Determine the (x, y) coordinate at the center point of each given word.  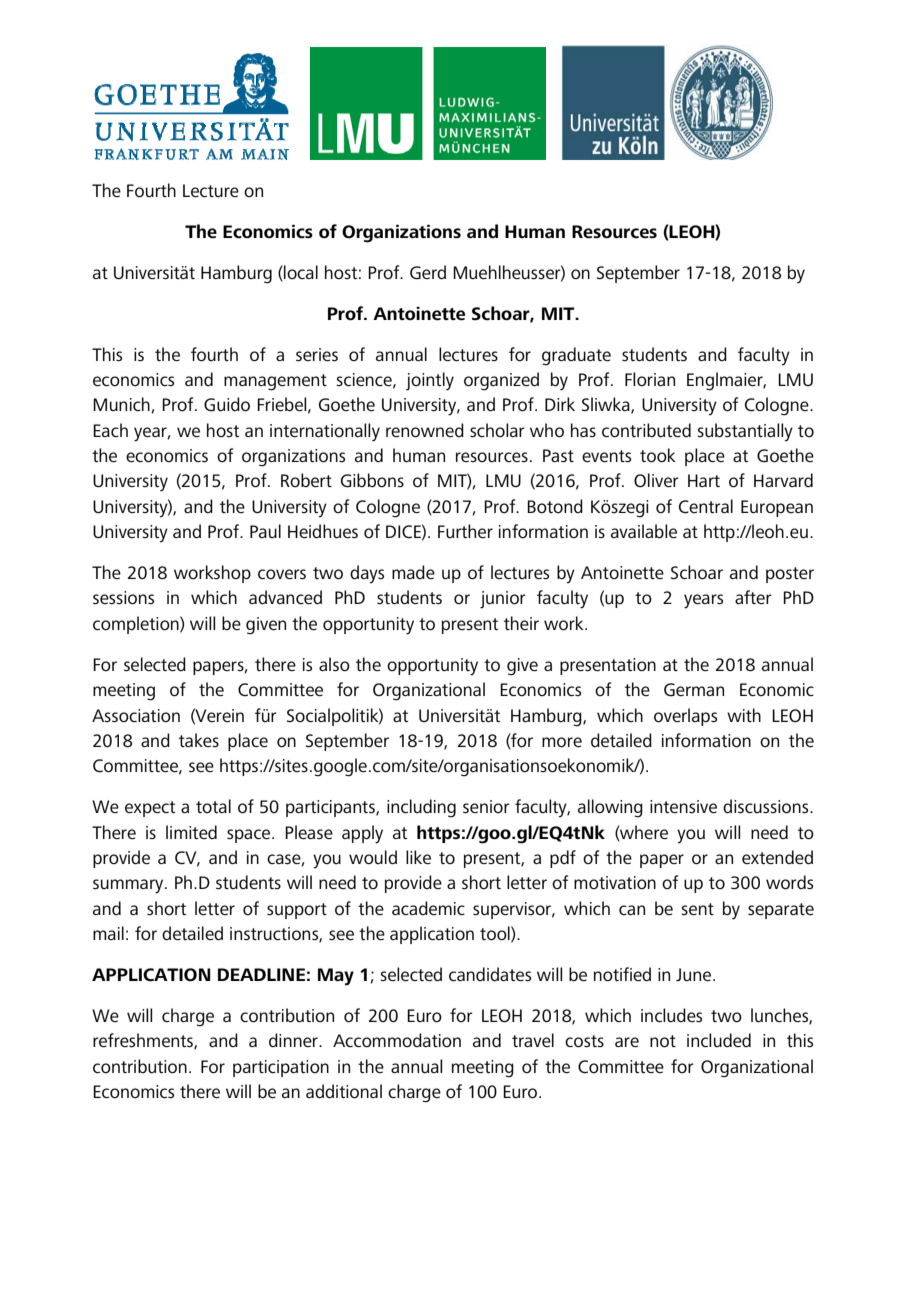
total (213, 806)
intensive (683, 807)
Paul (265, 531)
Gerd (428, 272)
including (421, 808)
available (644, 531)
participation (281, 1068)
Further (465, 531)
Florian (650, 379)
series (317, 355)
